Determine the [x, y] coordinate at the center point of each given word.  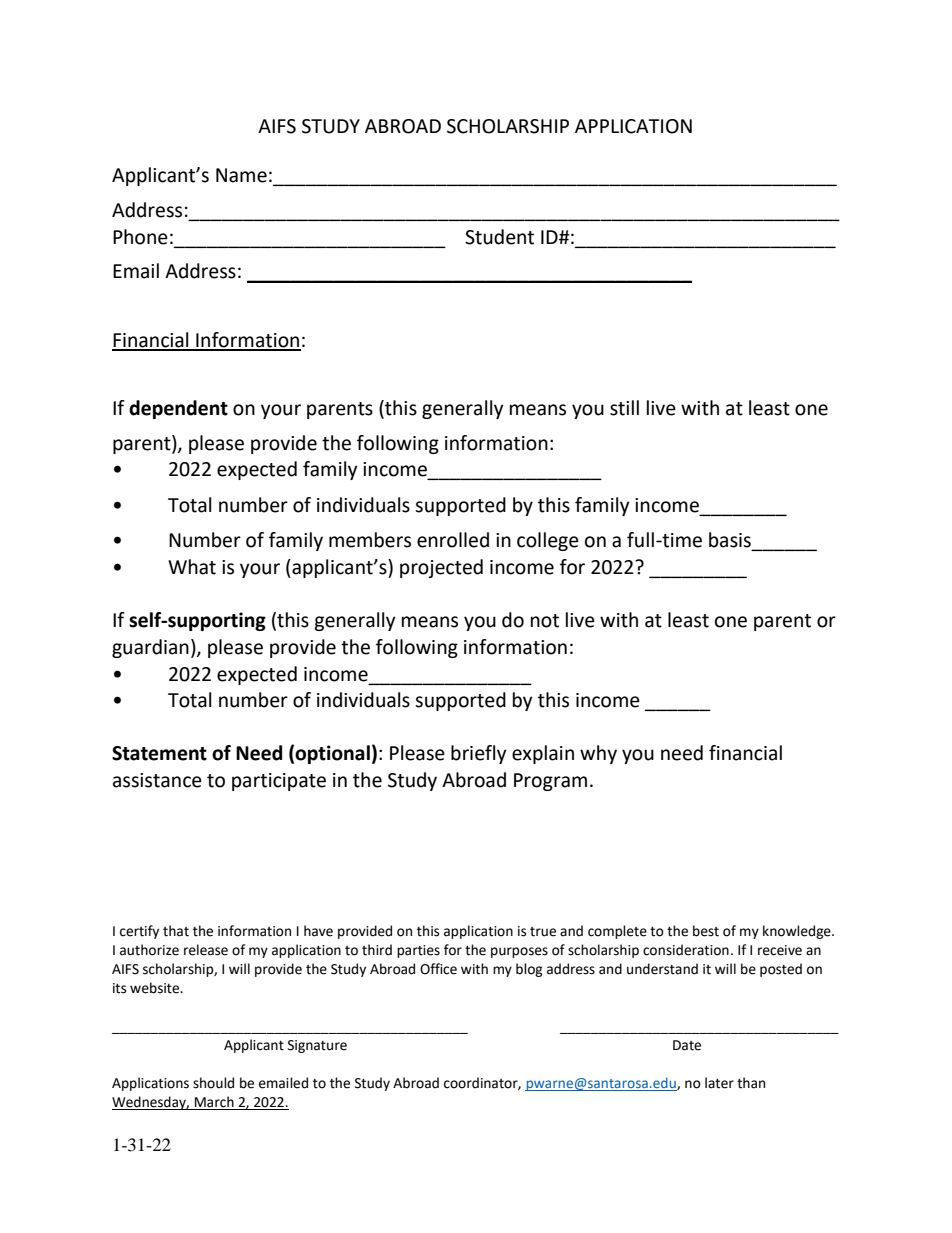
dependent [178, 409]
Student [499, 237]
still [624, 408]
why [598, 754]
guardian [150, 648]
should [213, 1083]
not [545, 621]
